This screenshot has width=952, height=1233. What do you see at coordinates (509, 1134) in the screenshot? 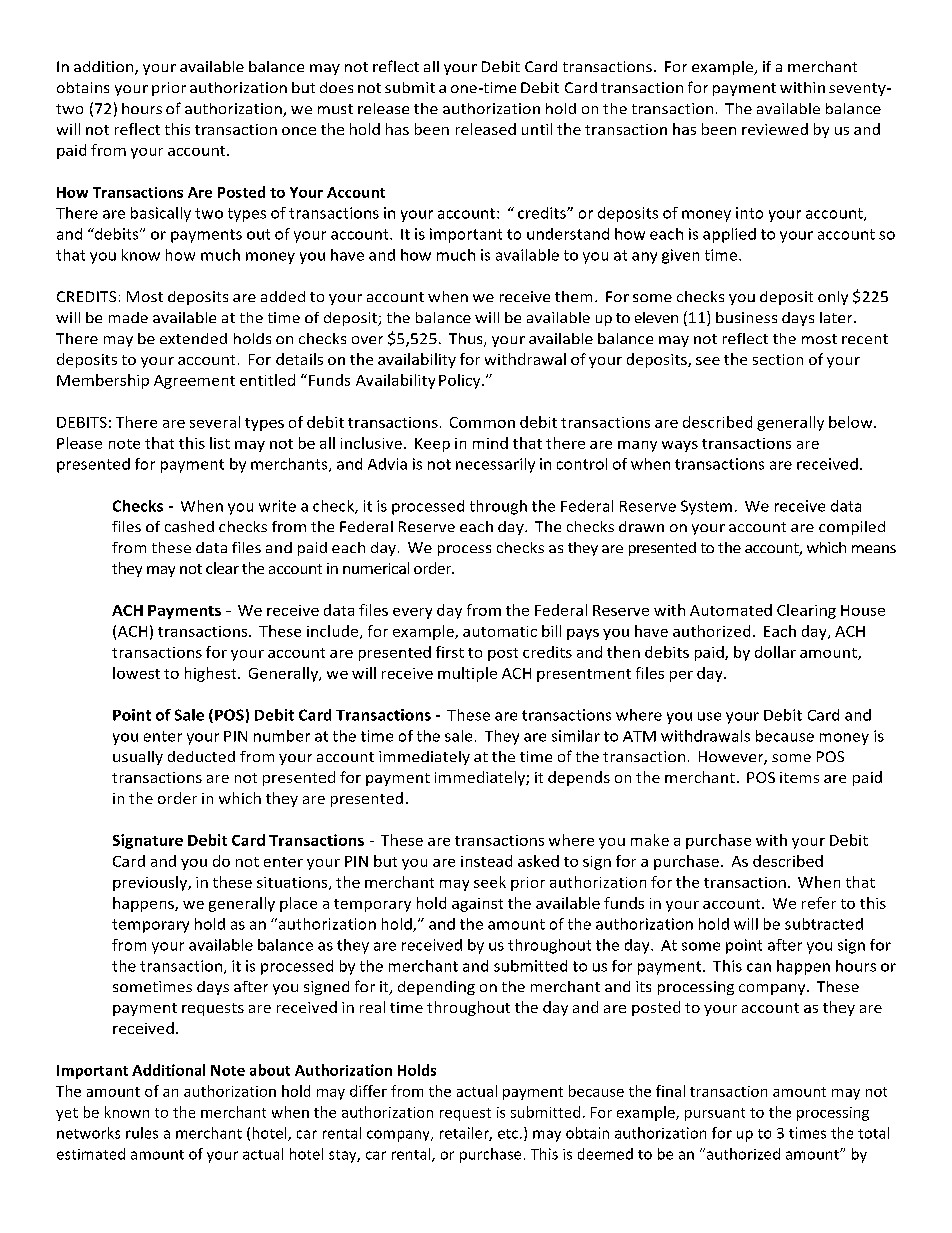
I see `etc` at bounding box center [509, 1134].
